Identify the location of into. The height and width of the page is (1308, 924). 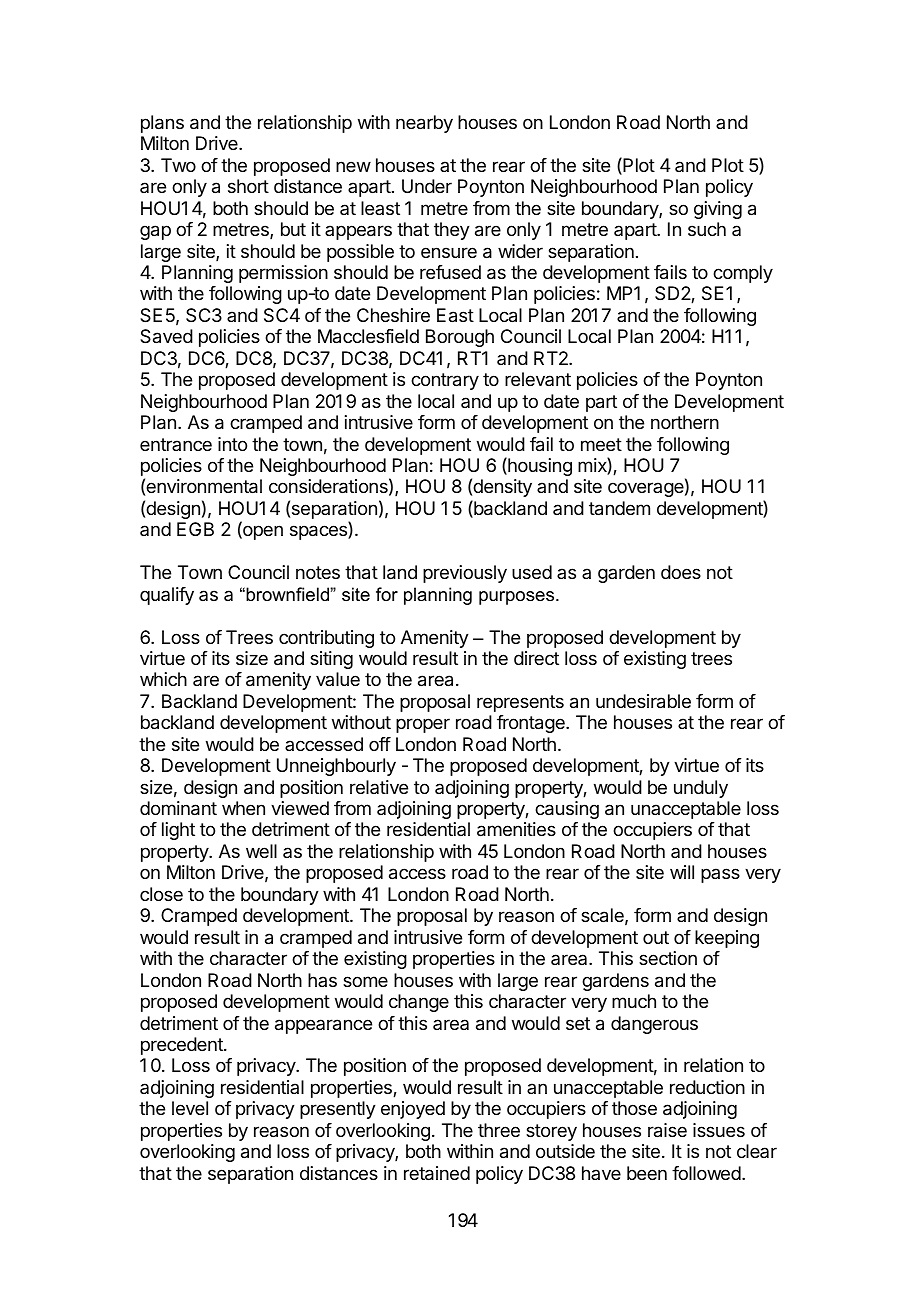
(232, 444).
